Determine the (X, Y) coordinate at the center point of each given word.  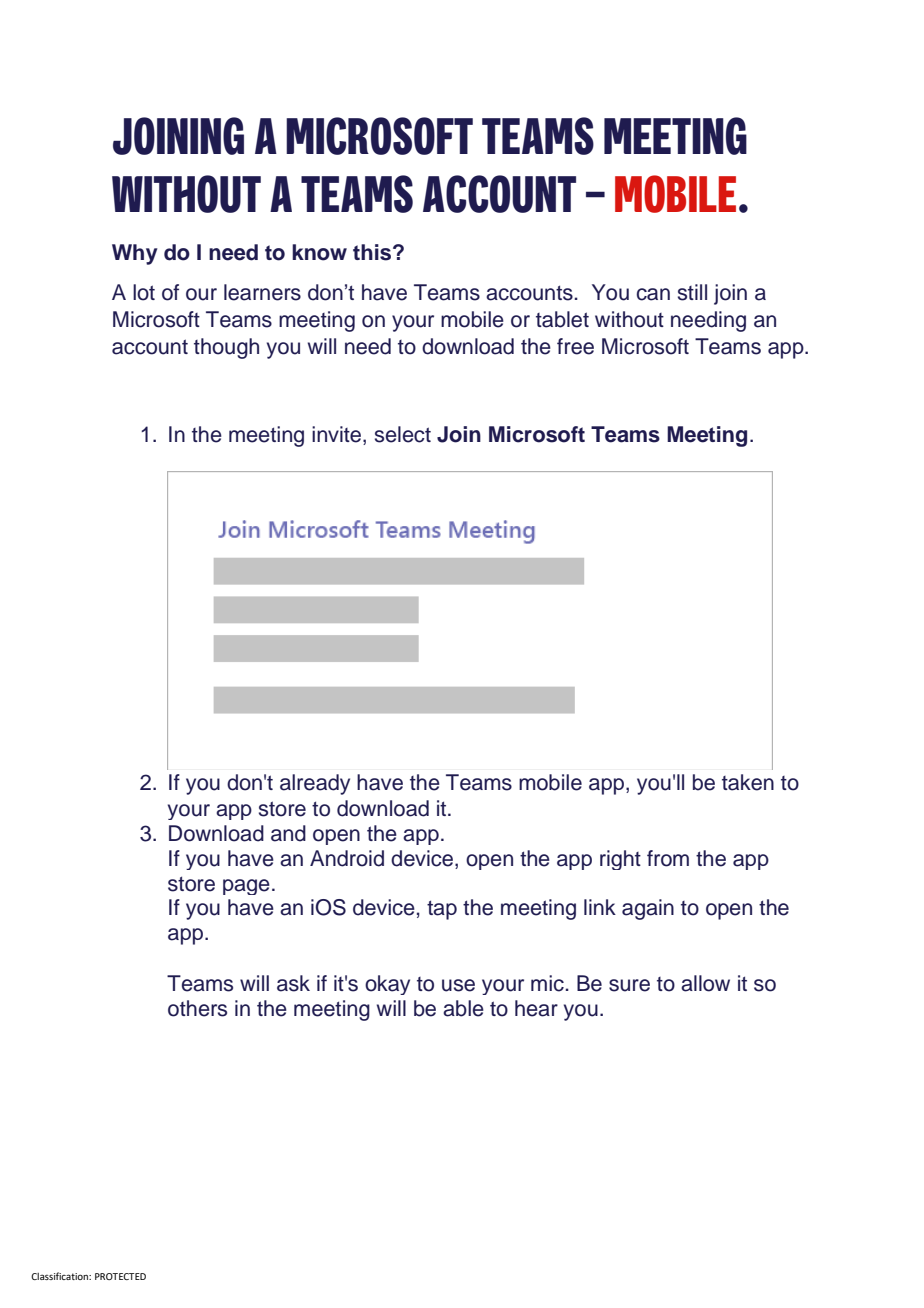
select (403, 434)
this (373, 252)
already (315, 784)
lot (144, 292)
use (458, 985)
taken (748, 782)
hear (536, 1008)
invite (338, 435)
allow (705, 983)
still (692, 292)
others (197, 1008)
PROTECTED (120, 1276)
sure (629, 985)
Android (347, 858)
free (575, 346)
